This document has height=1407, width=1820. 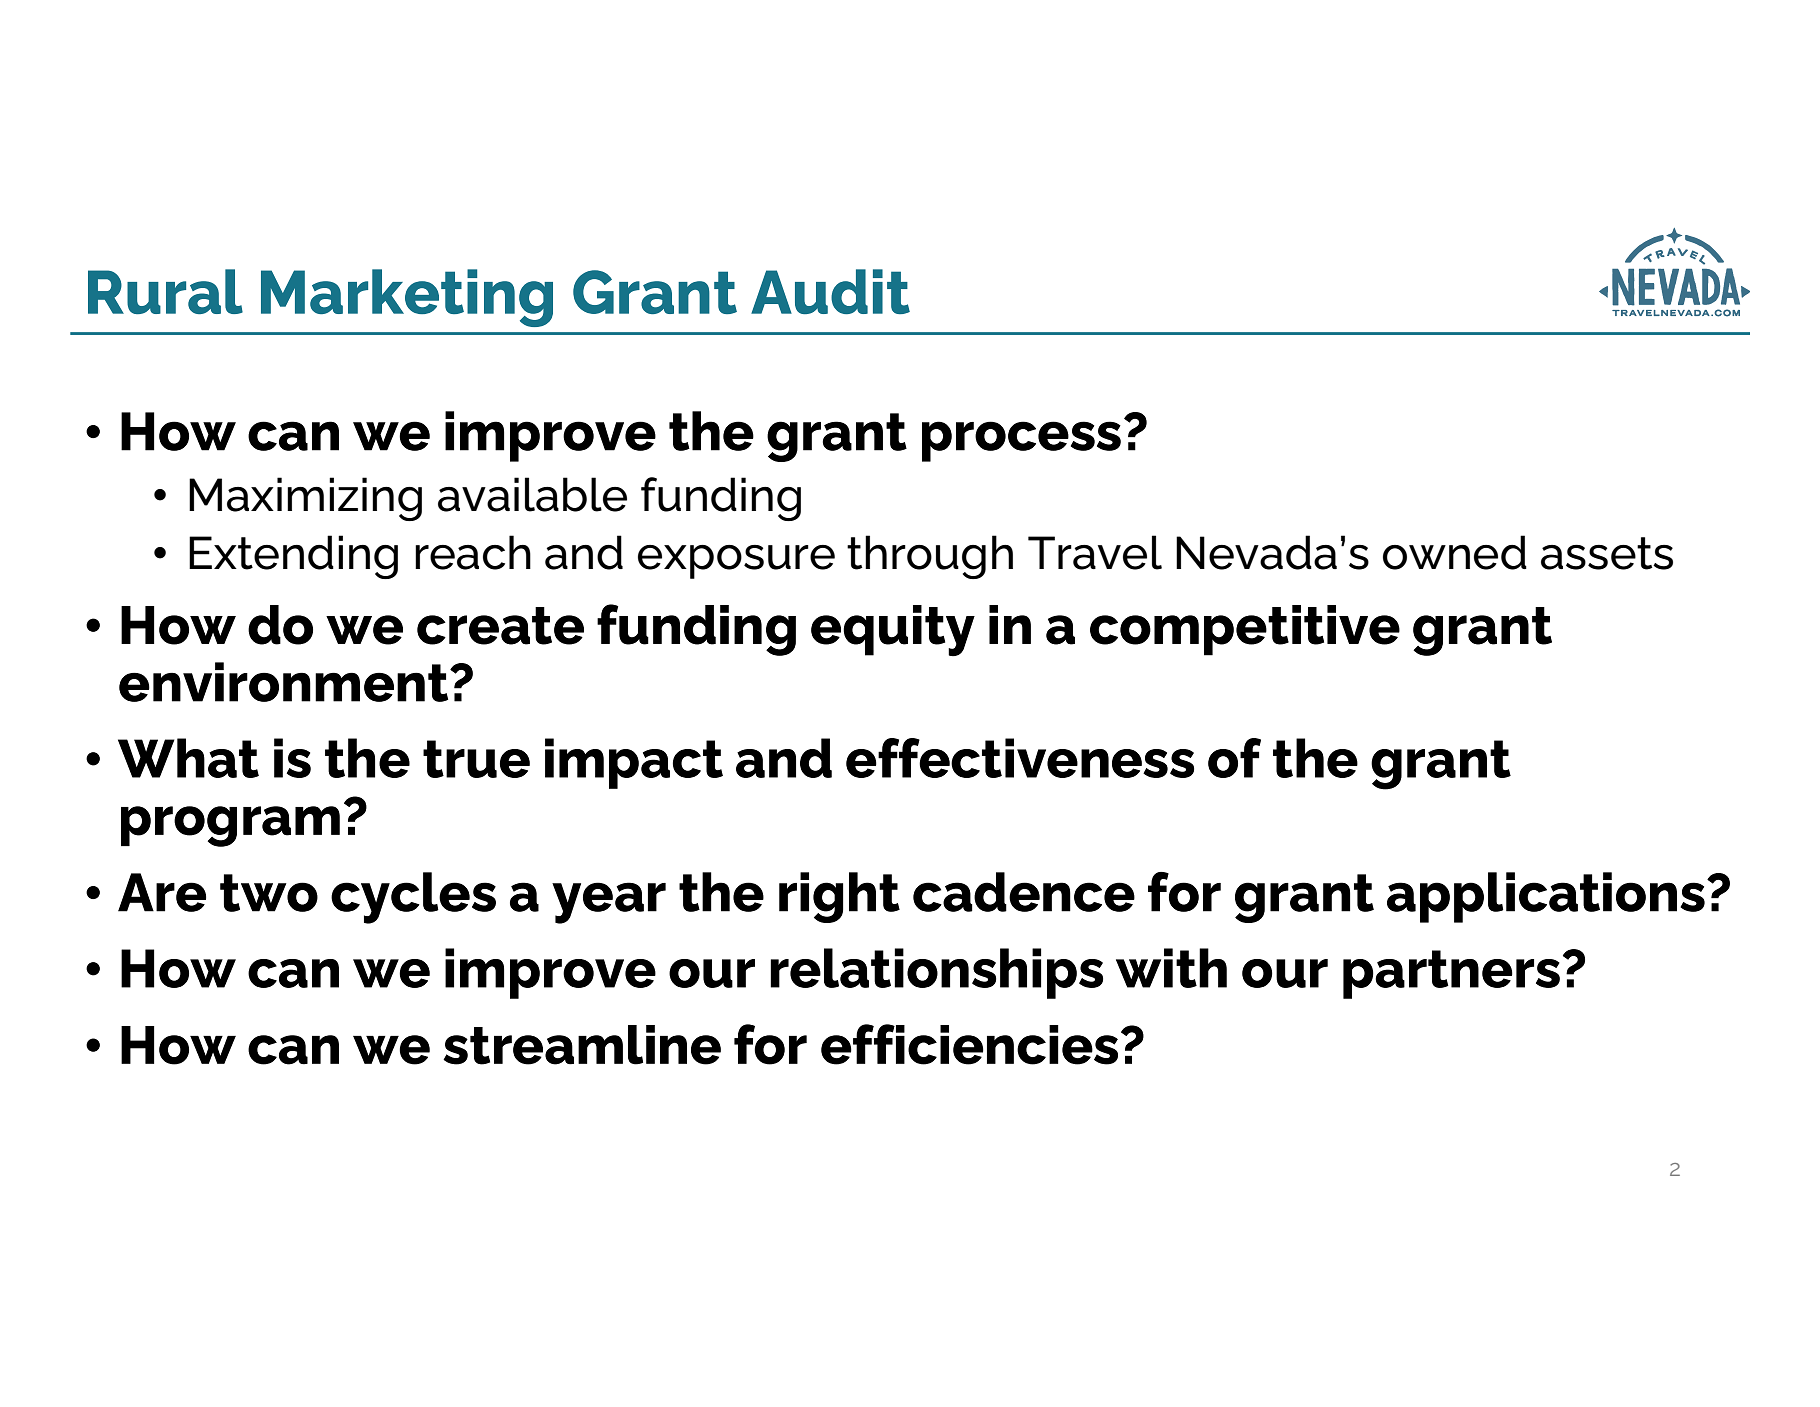 I want to click on streamline, so click(x=582, y=1045).
